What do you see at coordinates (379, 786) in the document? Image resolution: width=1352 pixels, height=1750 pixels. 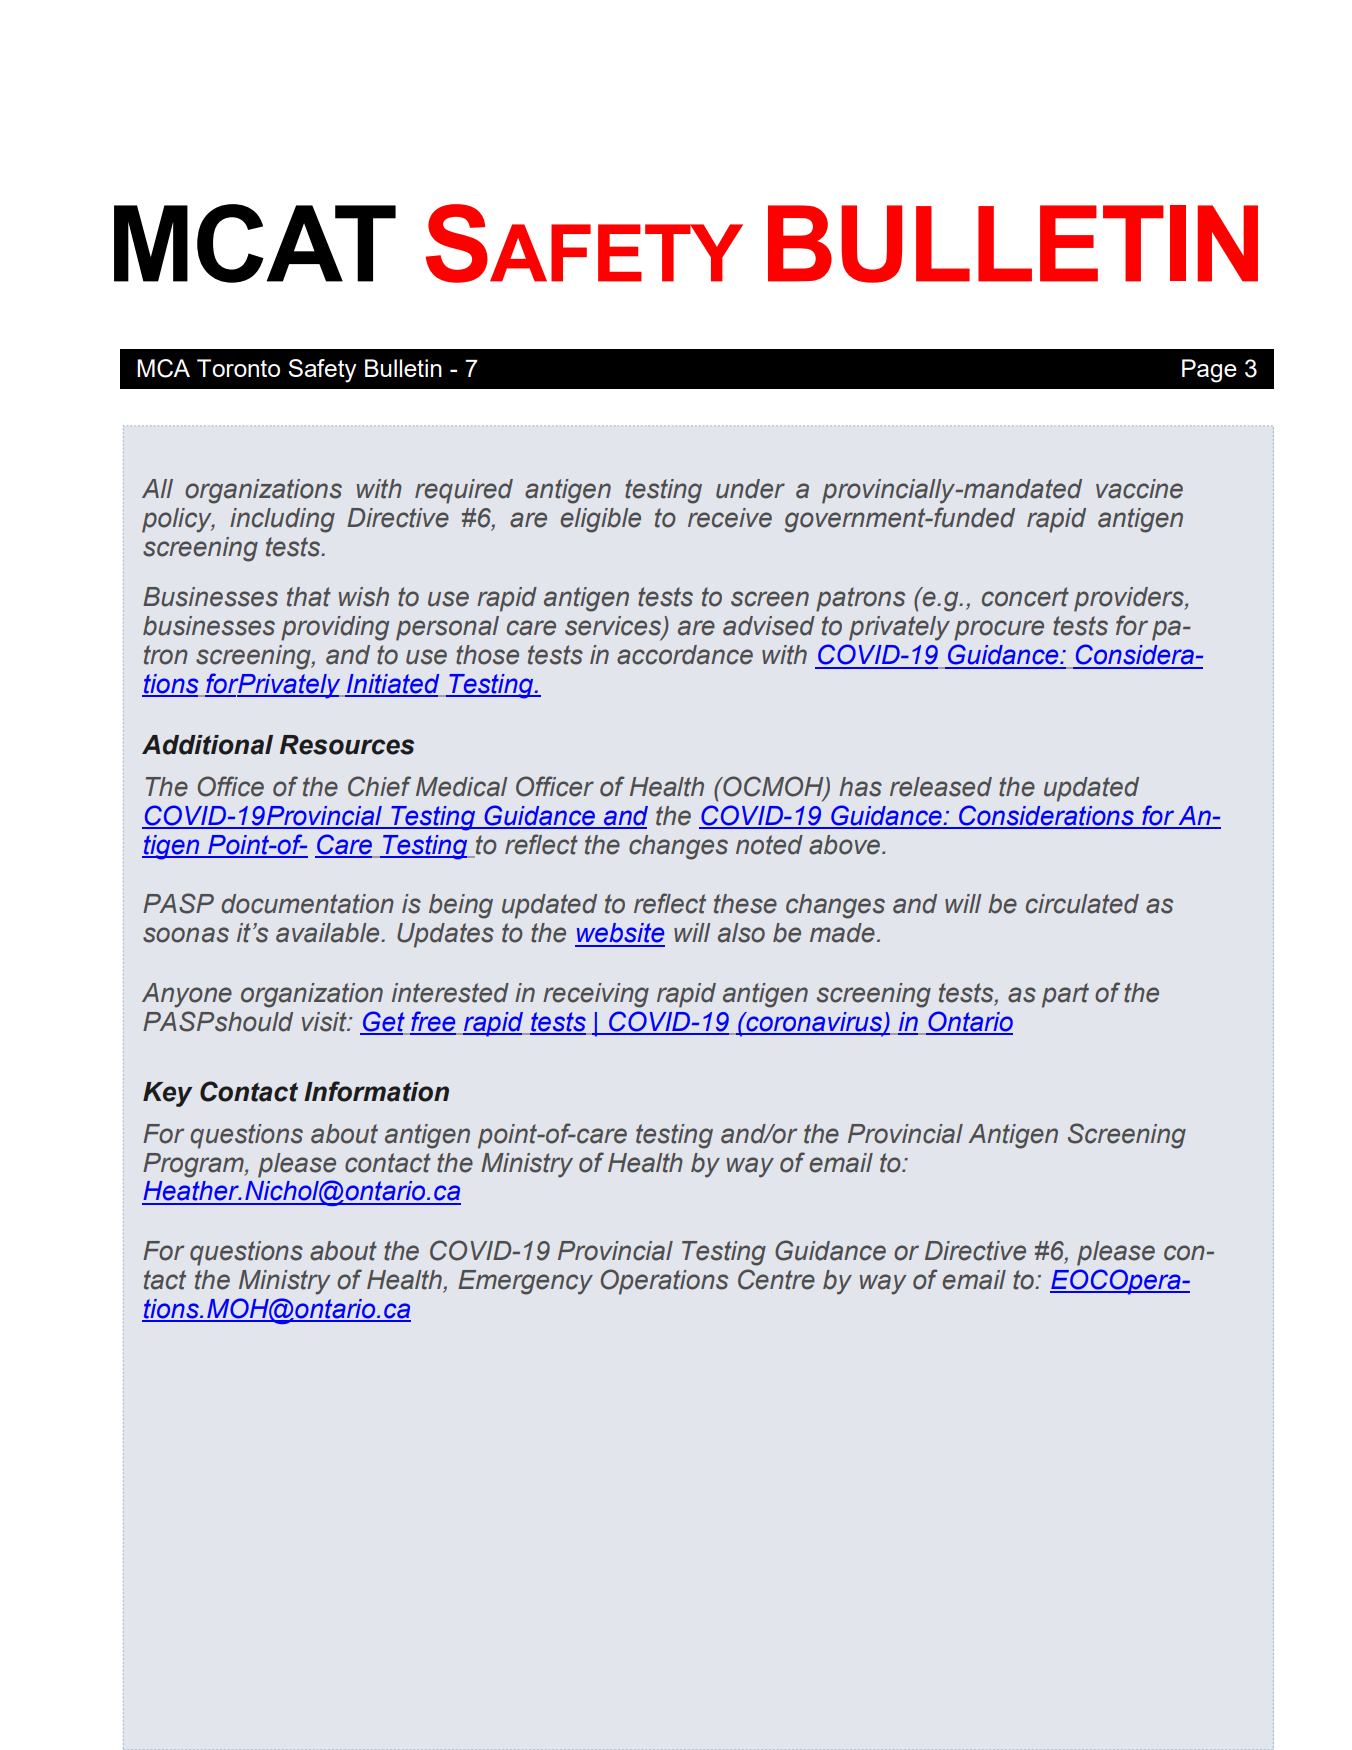 I see `Chief` at bounding box center [379, 786].
